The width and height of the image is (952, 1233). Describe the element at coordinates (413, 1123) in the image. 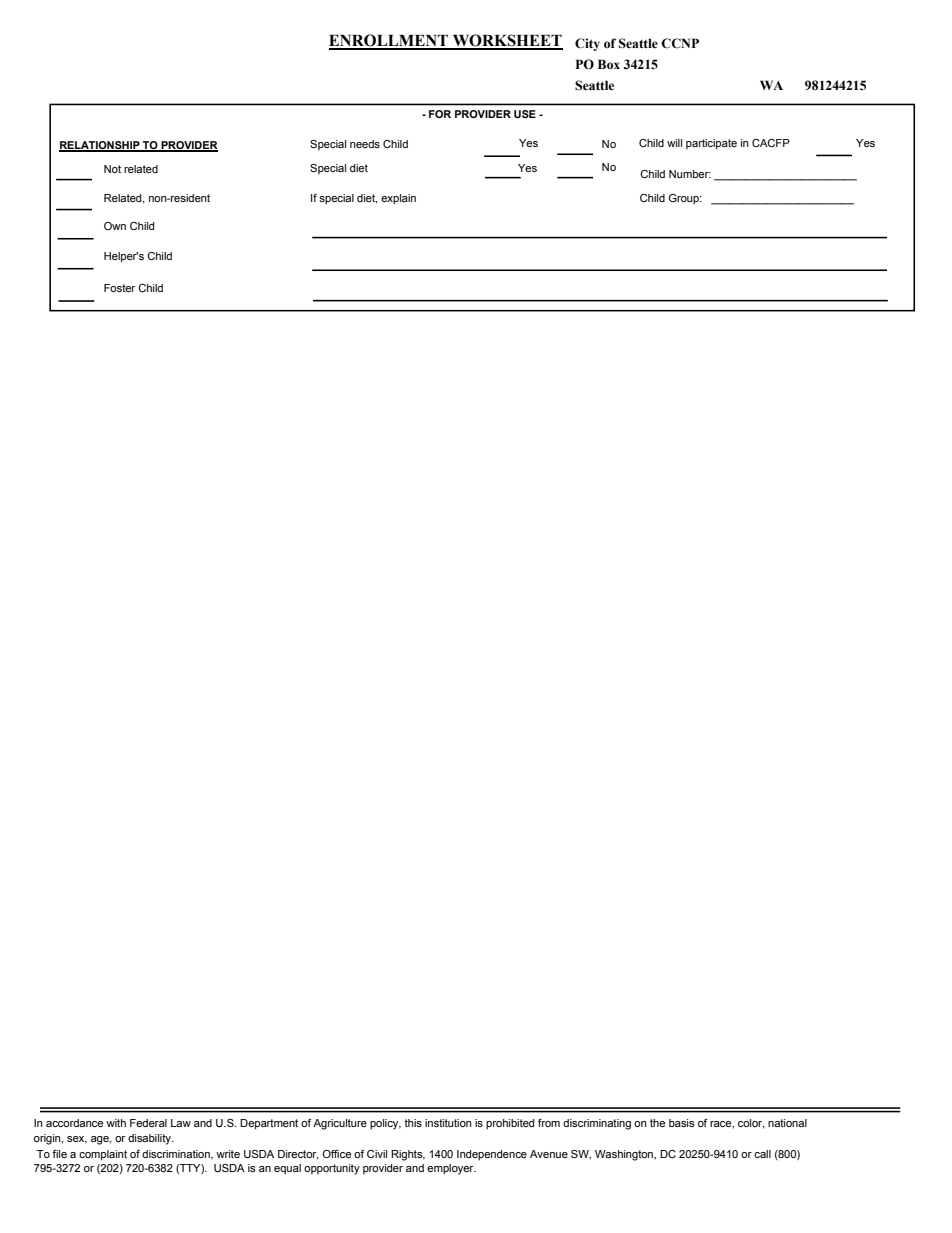

I see `this` at that location.
